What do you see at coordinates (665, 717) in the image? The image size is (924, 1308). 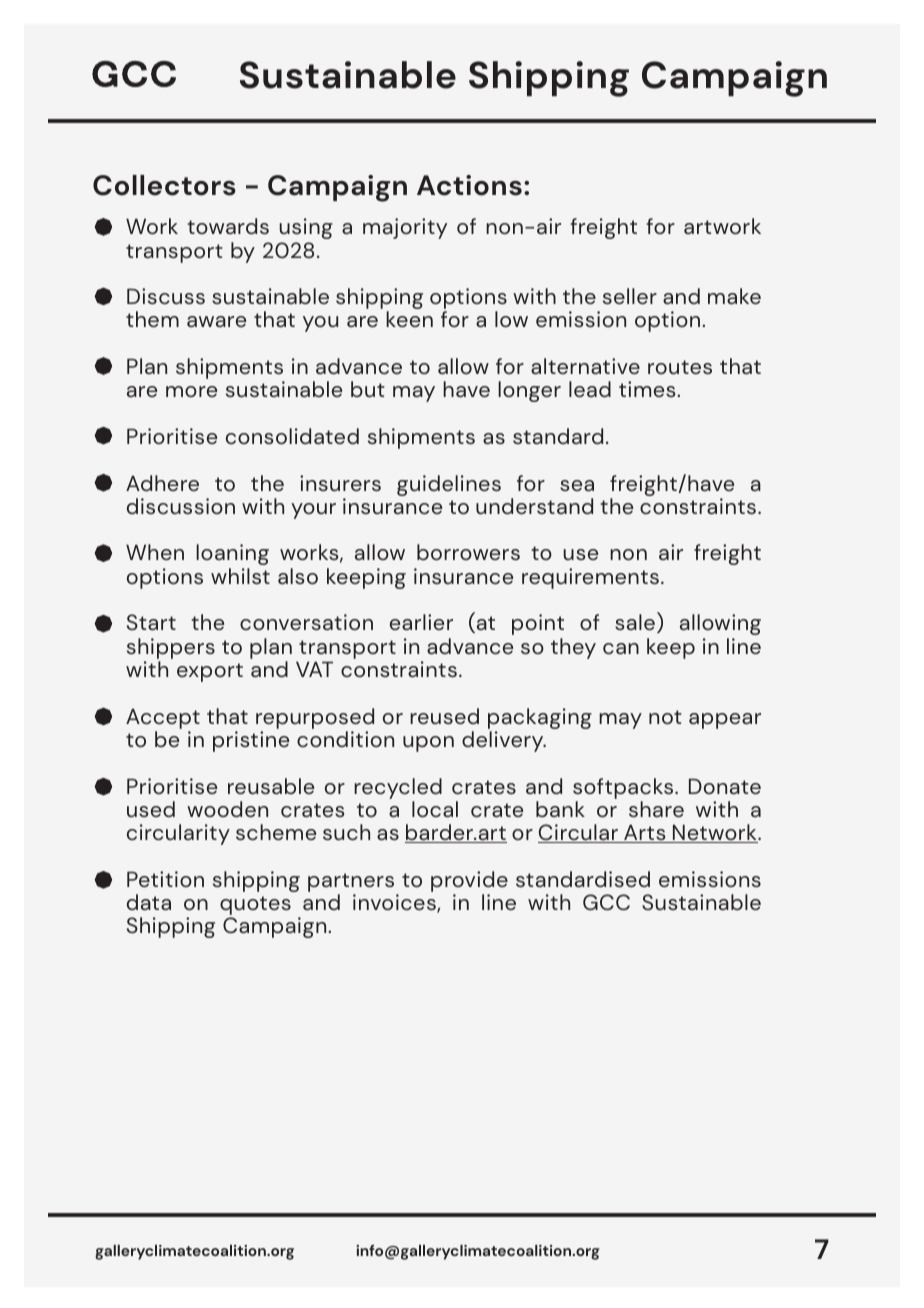 I see `not` at bounding box center [665, 717].
